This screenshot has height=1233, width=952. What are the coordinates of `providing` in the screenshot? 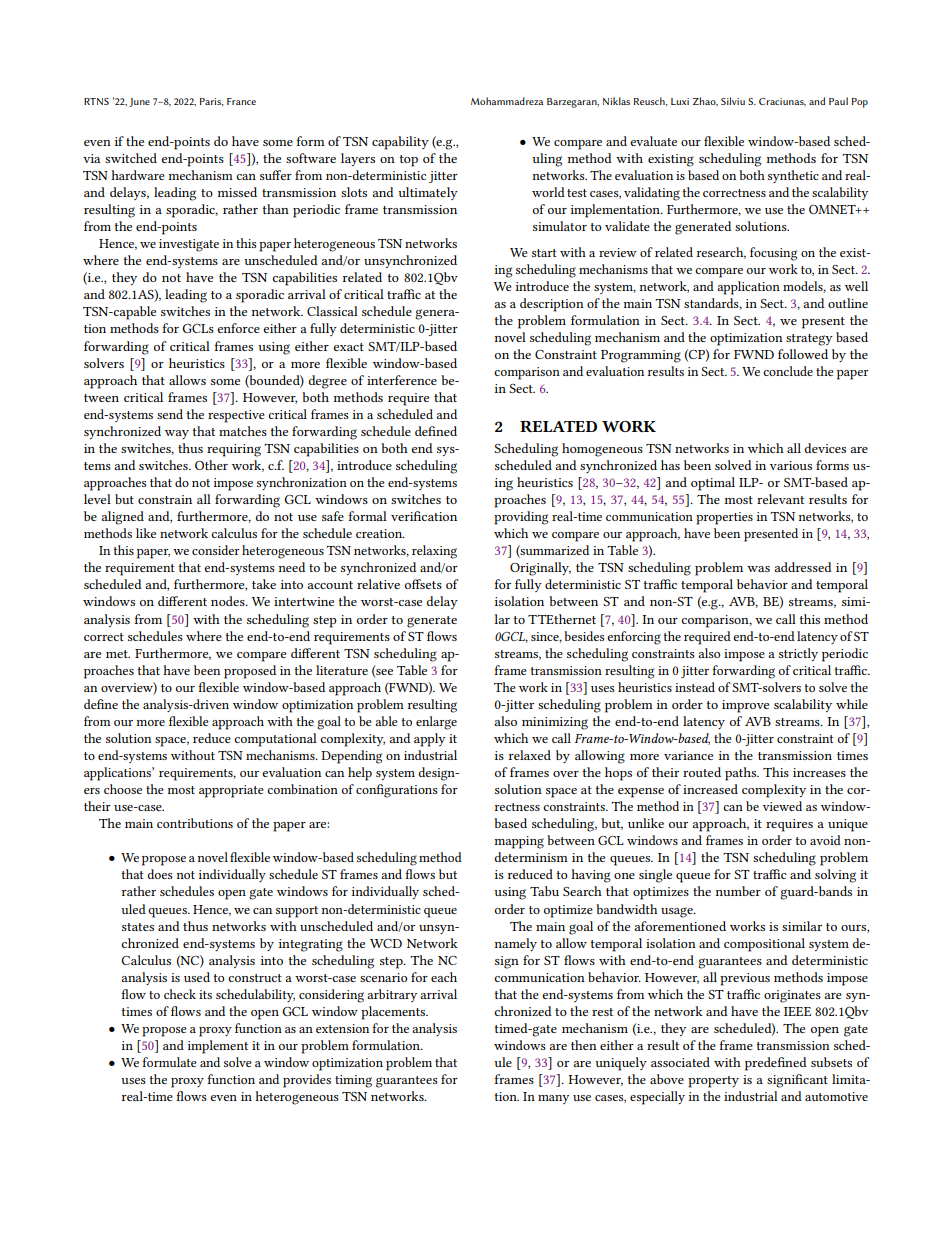 It's located at (521, 518).
